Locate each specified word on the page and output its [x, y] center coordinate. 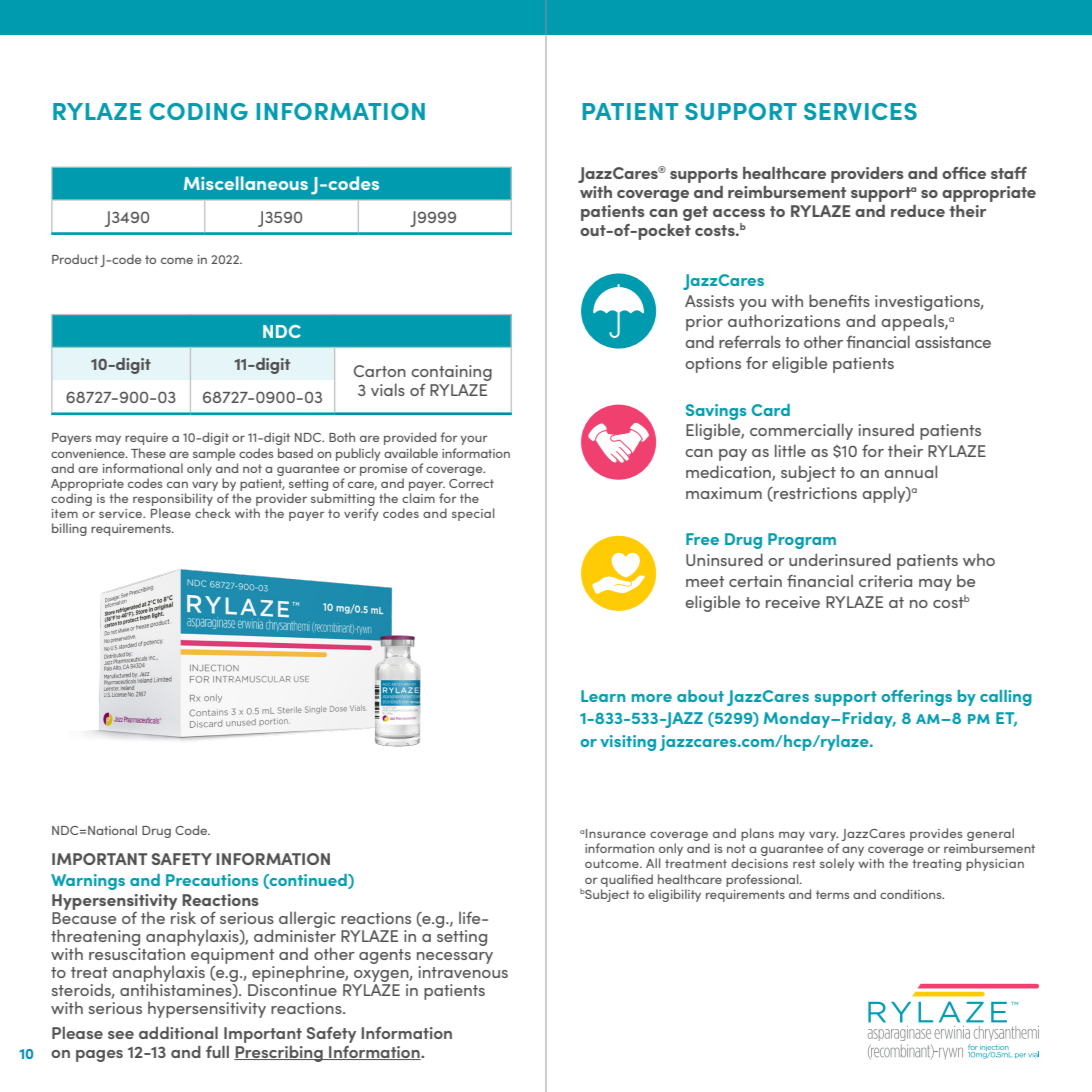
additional [178, 1033]
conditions [912, 894]
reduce [918, 211]
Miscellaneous [246, 183]
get [695, 213]
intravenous [463, 972]
